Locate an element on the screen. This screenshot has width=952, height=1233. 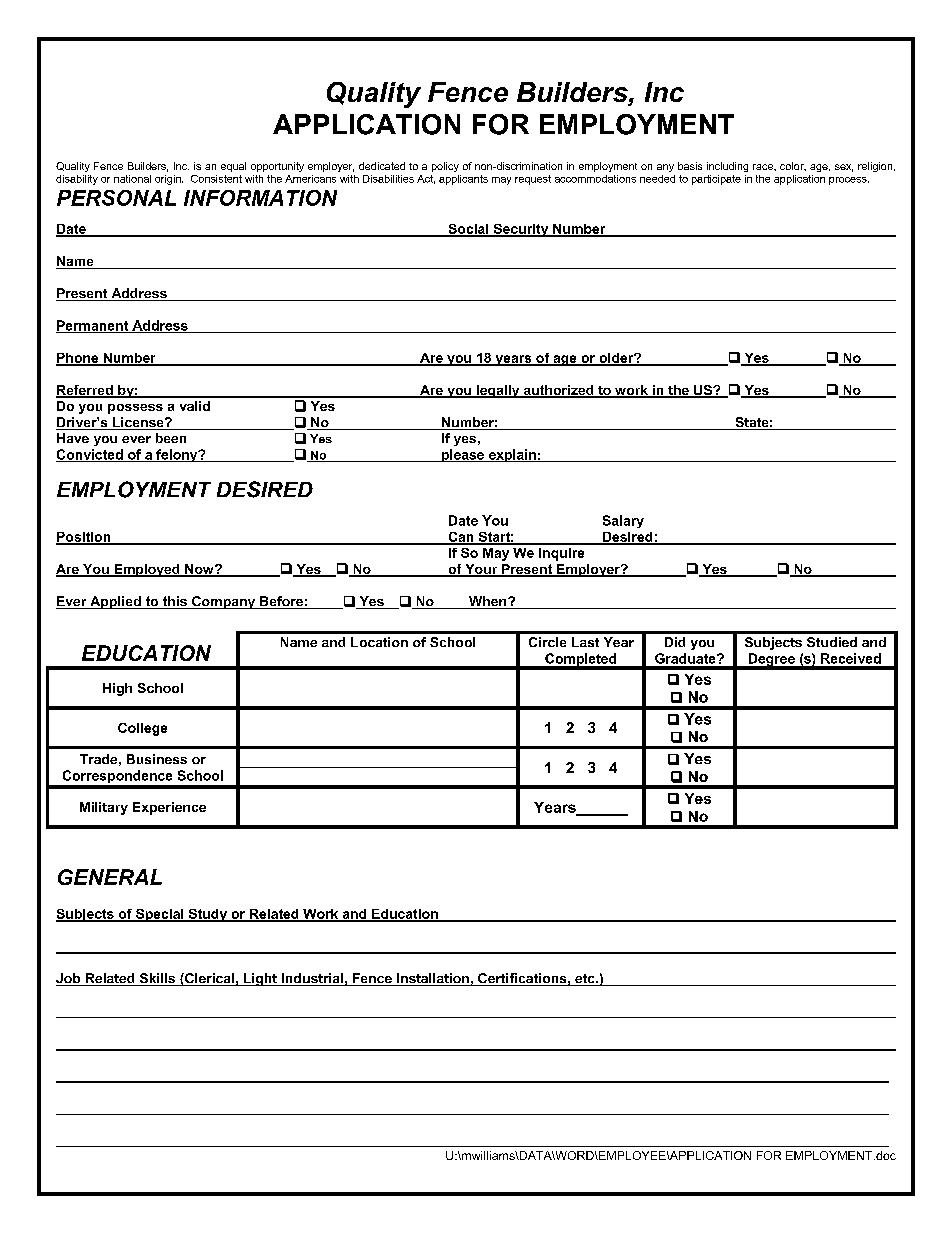
origin is located at coordinates (169, 180).
